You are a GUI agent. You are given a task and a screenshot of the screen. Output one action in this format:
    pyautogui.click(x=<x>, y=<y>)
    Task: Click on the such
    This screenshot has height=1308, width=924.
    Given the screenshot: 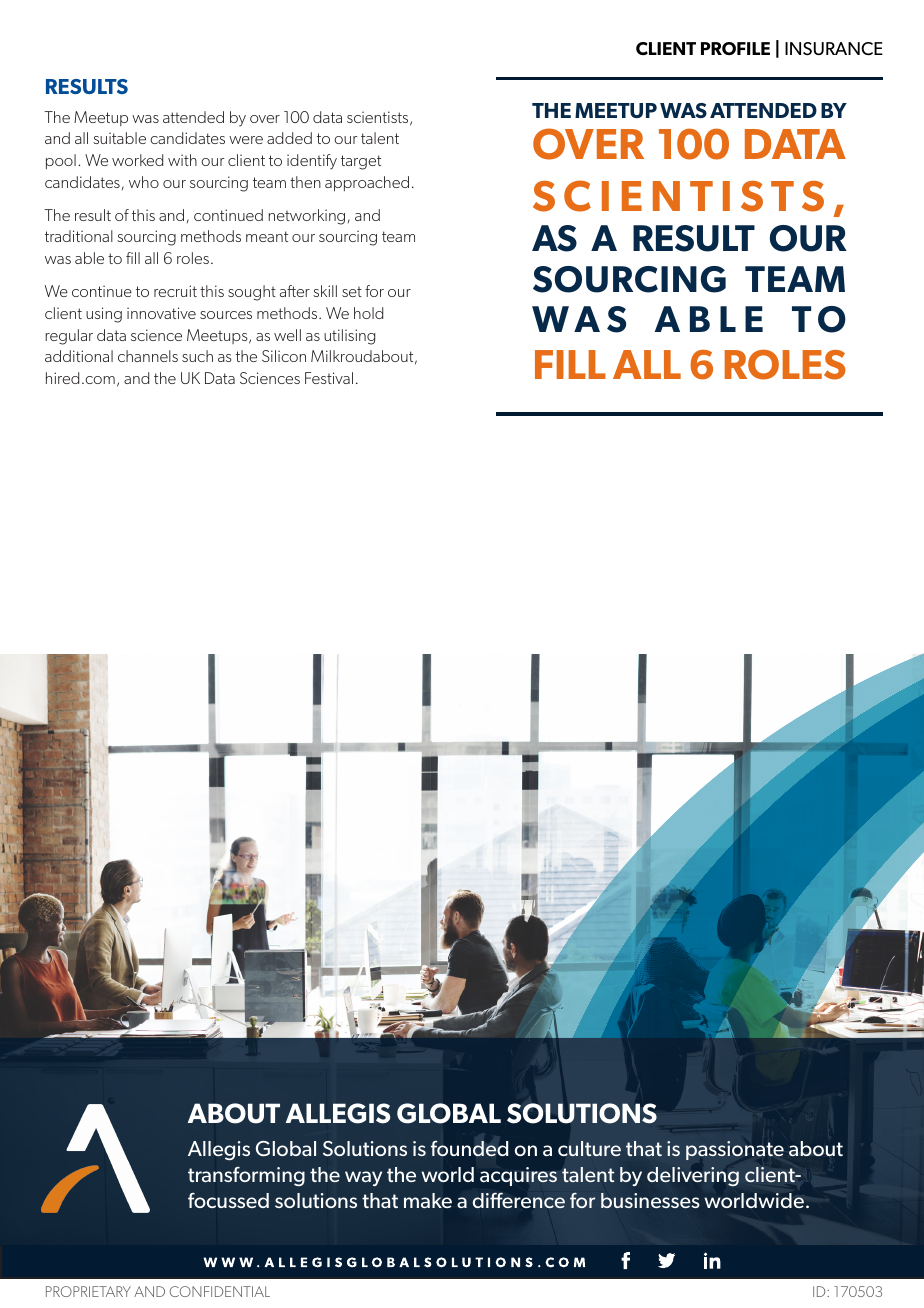 What is the action you would take?
    pyautogui.click(x=197, y=356)
